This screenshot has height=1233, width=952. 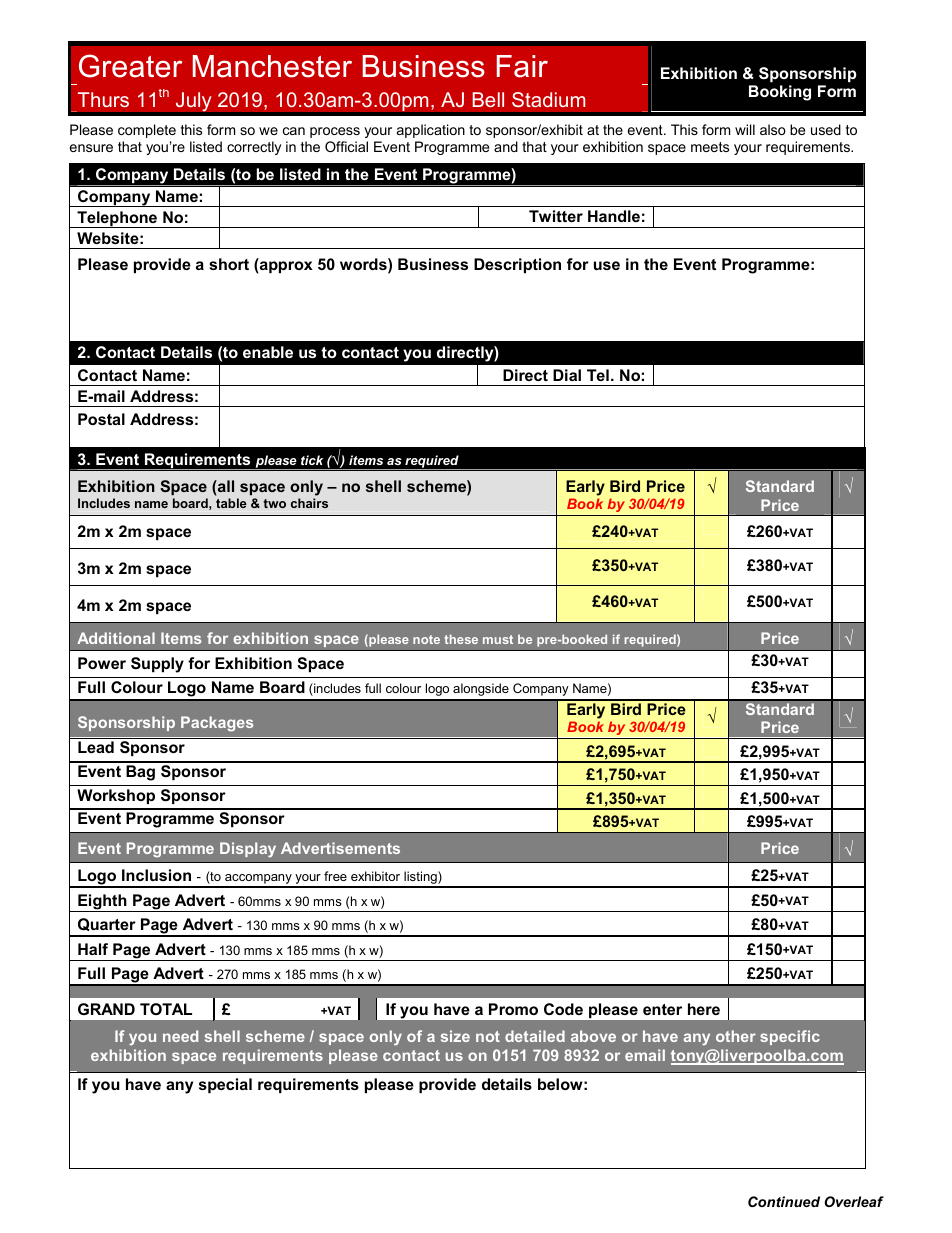 I want to click on size, so click(x=455, y=1036).
